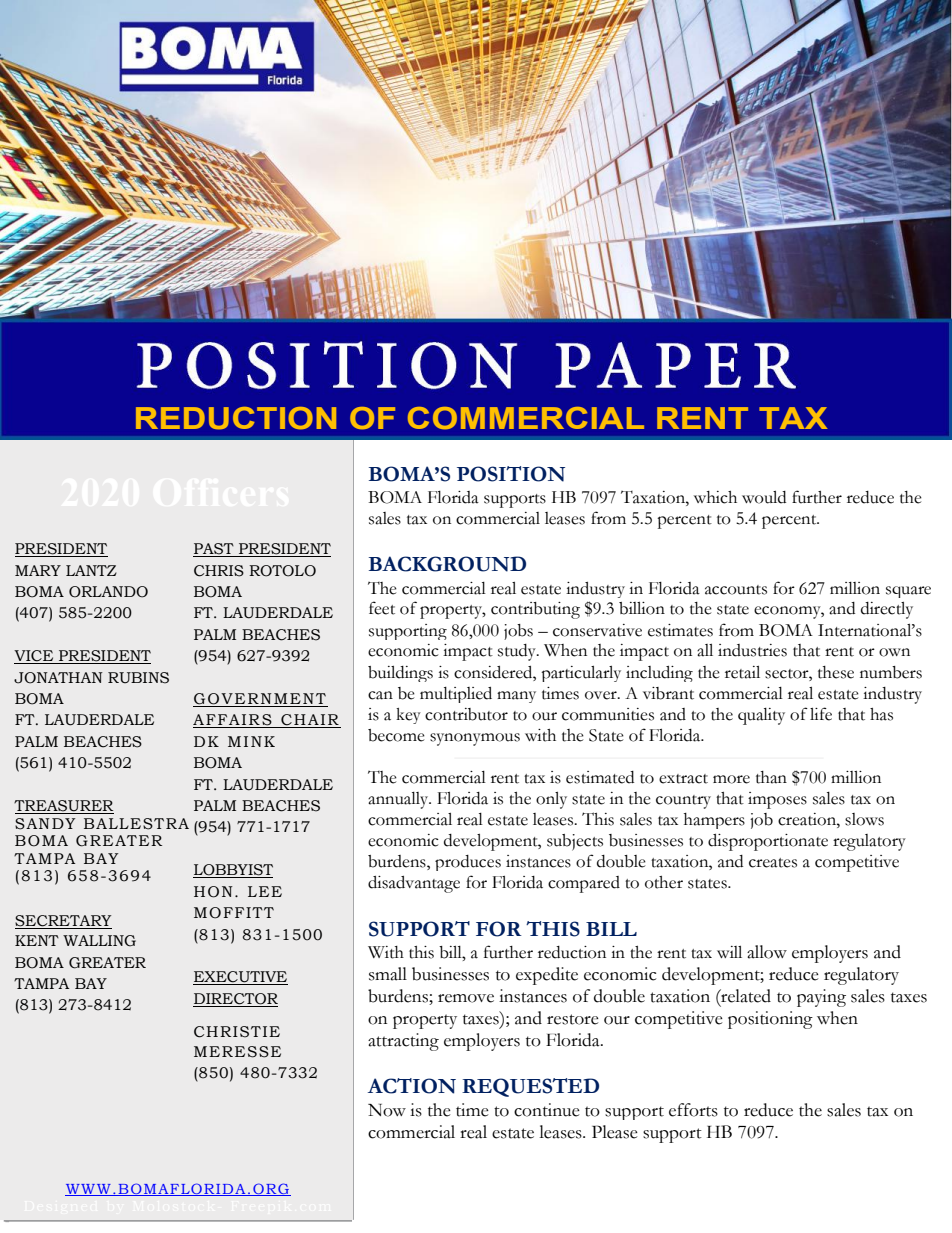 The width and height of the document is (952, 1233). Describe the element at coordinates (399, 800) in the document. I see `annually` at that location.
